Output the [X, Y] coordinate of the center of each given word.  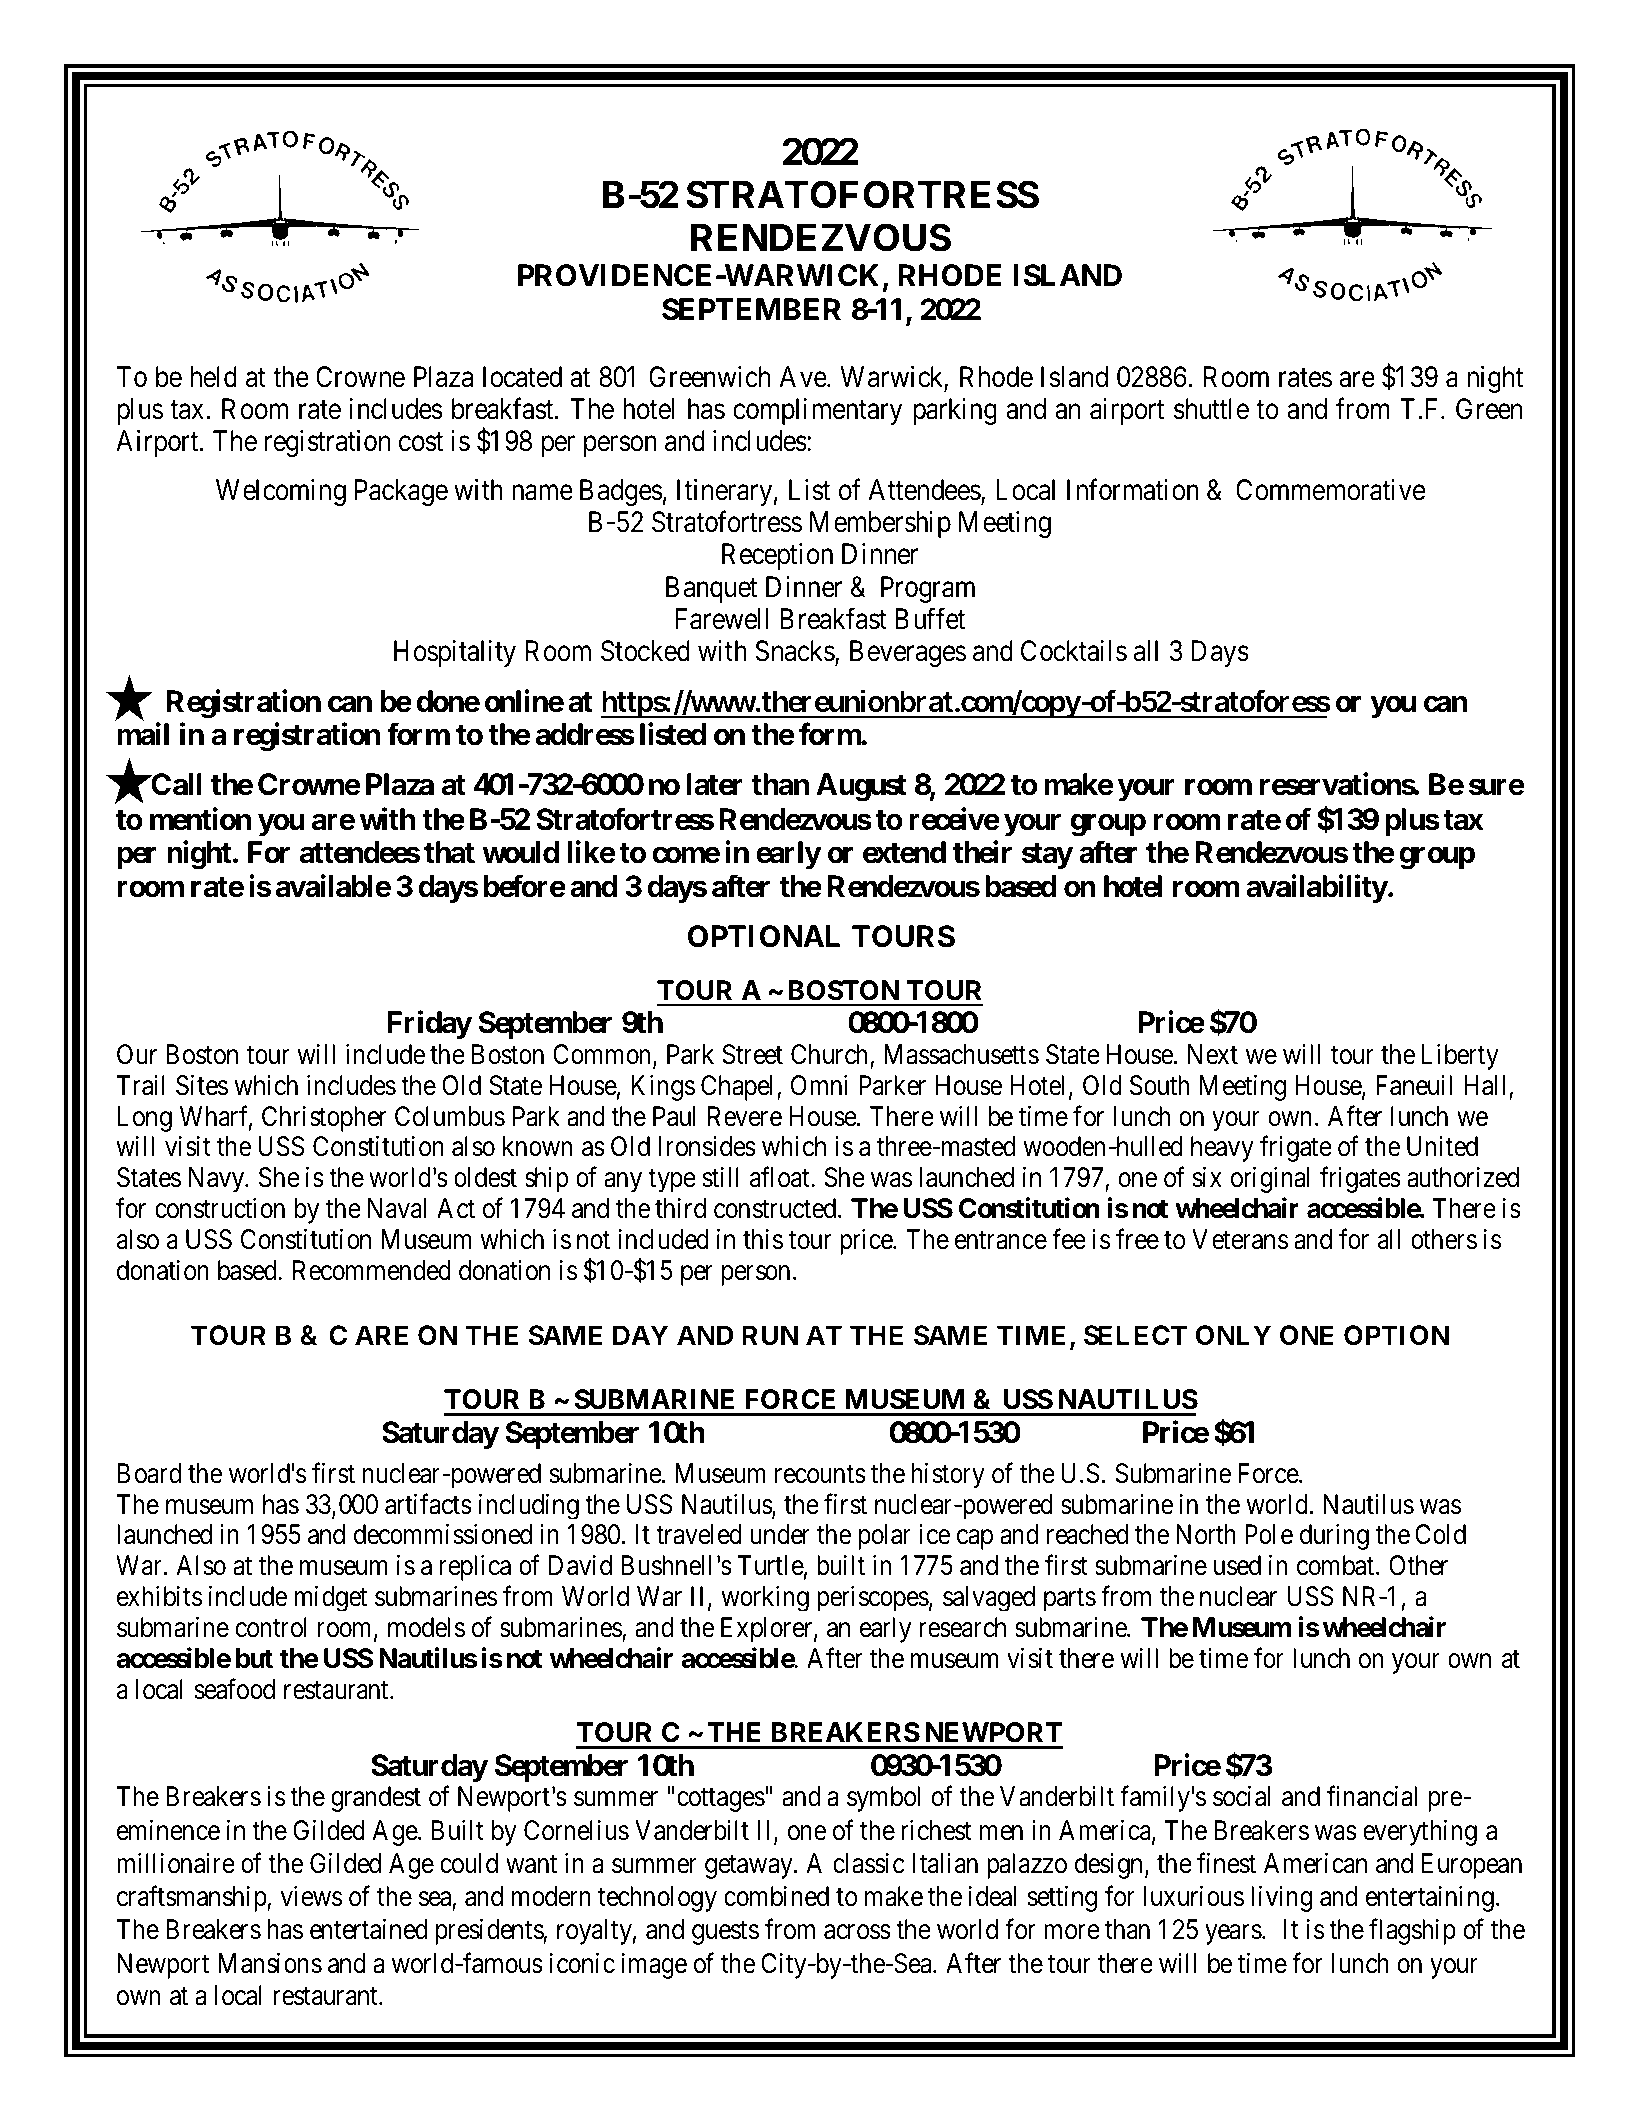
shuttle [1211, 409]
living [1281, 1899]
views [311, 1896]
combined [776, 1896]
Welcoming [281, 492]
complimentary [817, 411]
